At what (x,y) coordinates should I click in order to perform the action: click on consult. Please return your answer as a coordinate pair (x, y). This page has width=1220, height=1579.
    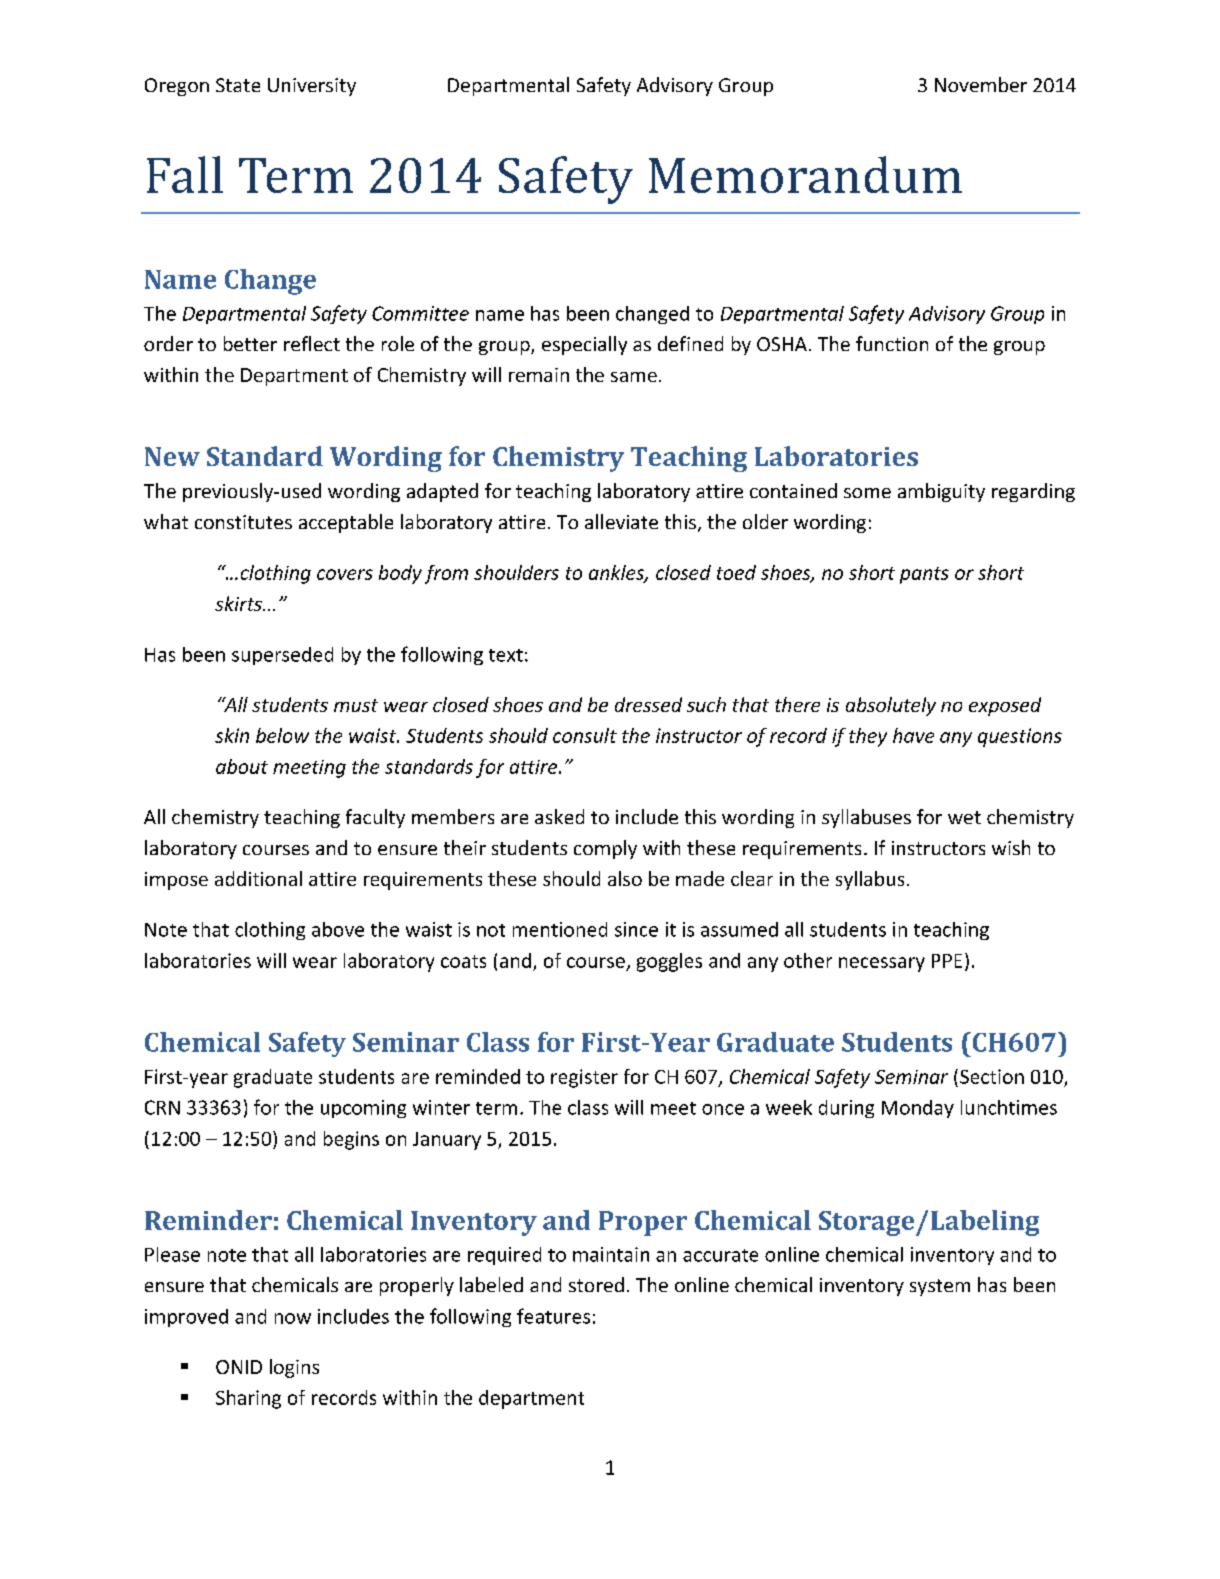
    Looking at the image, I should click on (585, 735).
